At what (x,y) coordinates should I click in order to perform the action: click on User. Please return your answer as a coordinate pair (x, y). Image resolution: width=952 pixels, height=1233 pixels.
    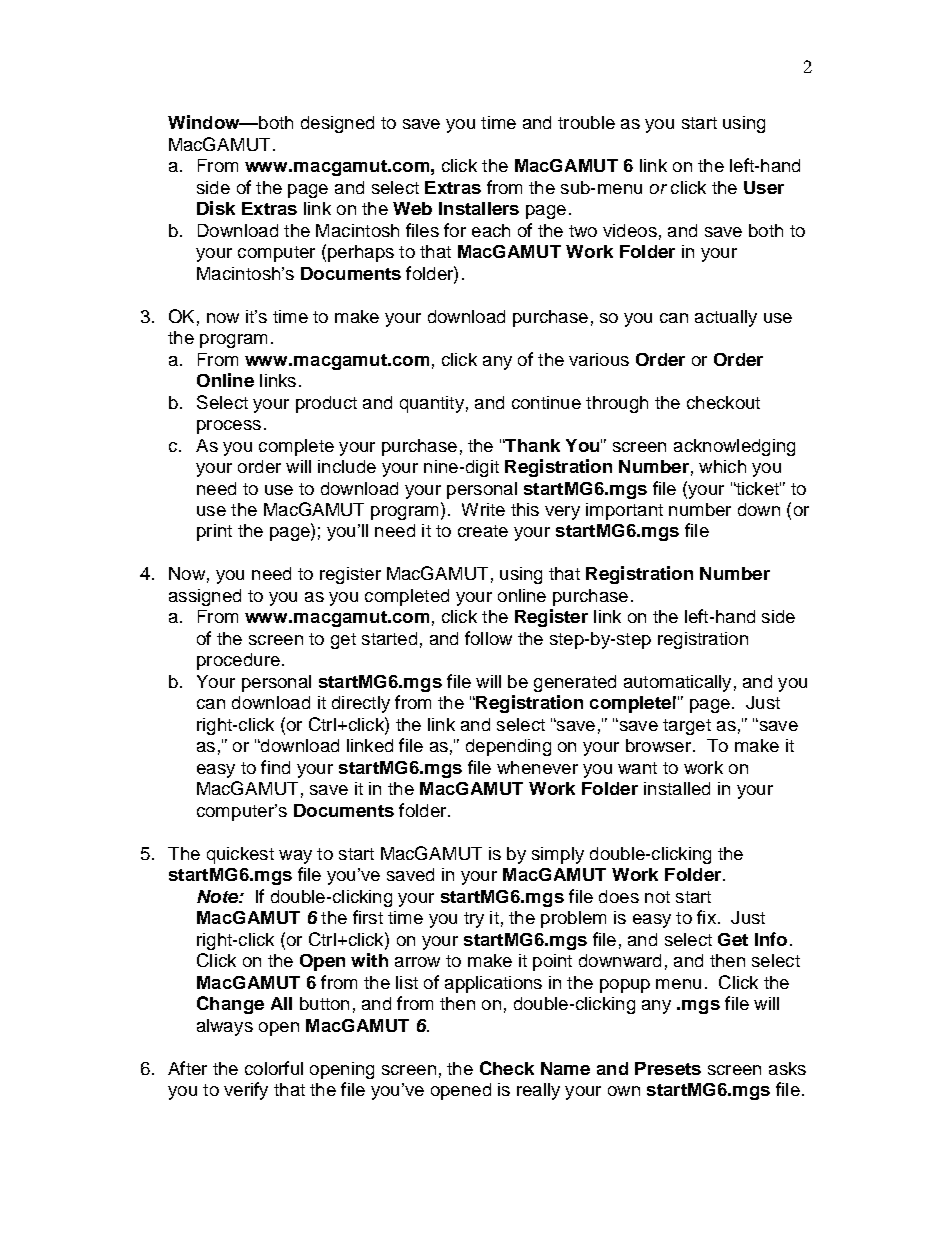
    Looking at the image, I should click on (764, 187).
